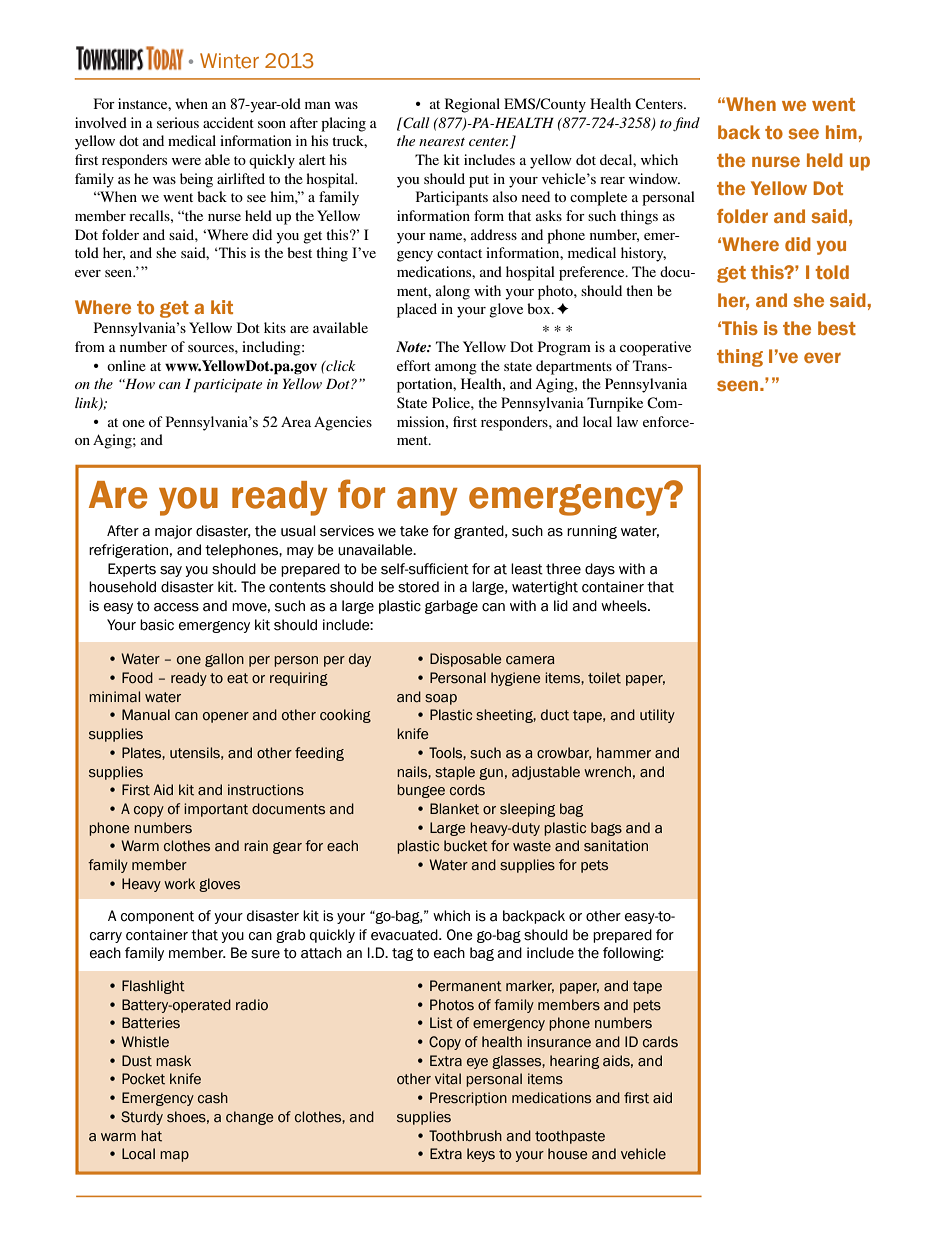 This screenshot has width=952, height=1233. I want to click on wheels, so click(625, 606).
